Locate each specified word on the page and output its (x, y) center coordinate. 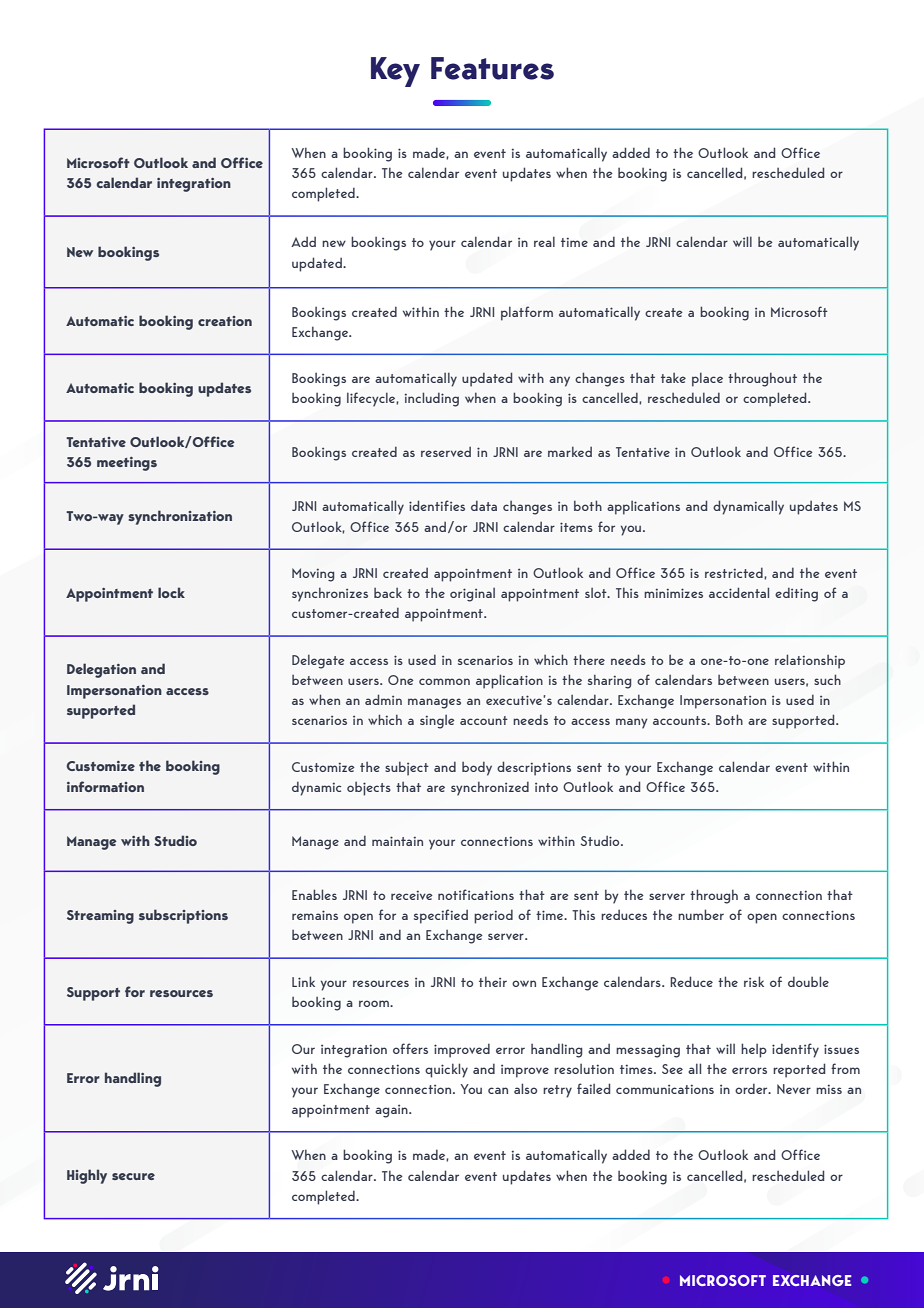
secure (133, 1176)
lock (171, 592)
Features (492, 68)
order (752, 1088)
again (392, 1111)
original (472, 595)
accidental (739, 592)
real (544, 241)
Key (395, 72)
